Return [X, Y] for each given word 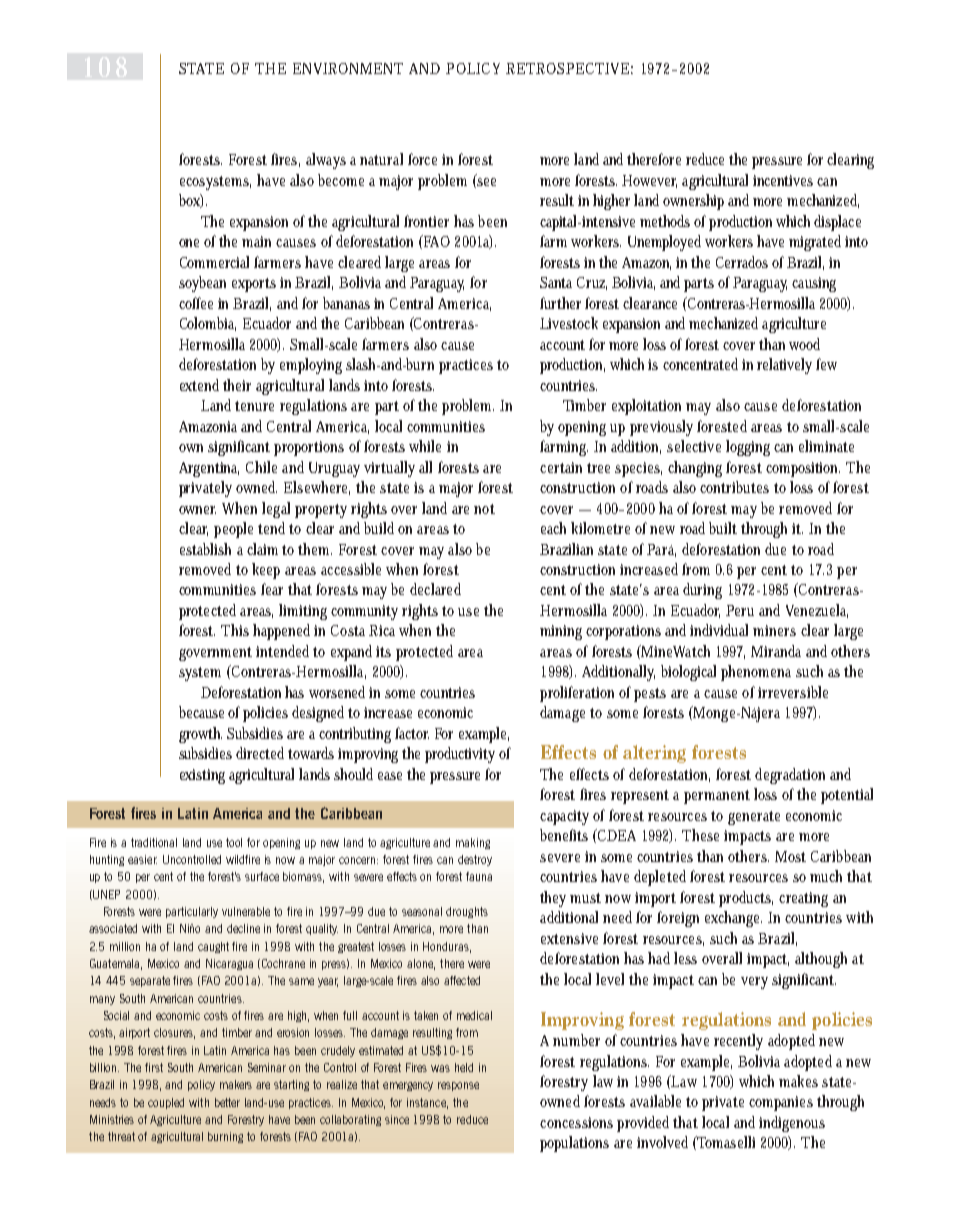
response [458, 1086]
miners [774, 630]
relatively [784, 366]
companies [781, 1103]
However [649, 181]
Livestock [569, 323]
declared [435, 589]
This [235, 630]
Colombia [208, 324]
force [422, 159]
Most [790, 856]
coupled [166, 1103]
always [326, 161]
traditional [154, 842]
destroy [475, 860]
